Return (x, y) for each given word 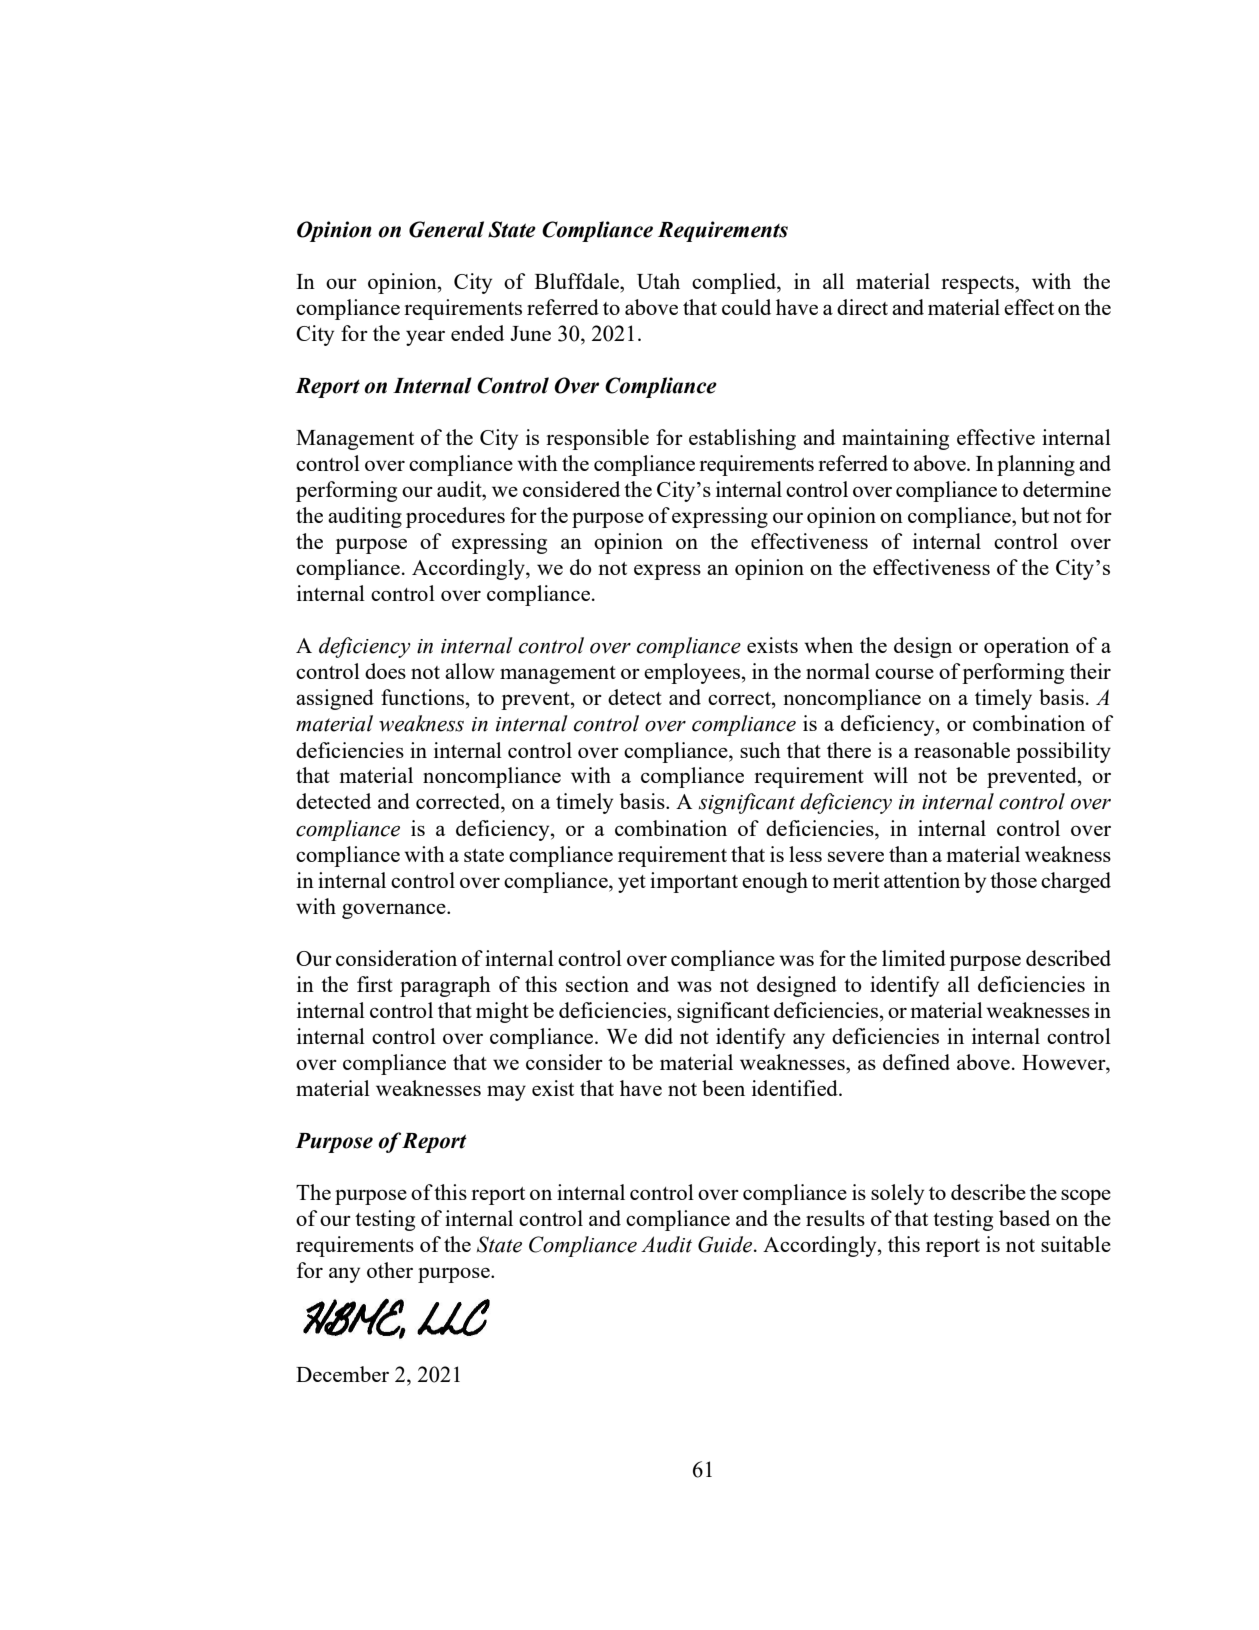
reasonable (962, 750)
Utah (658, 281)
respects (978, 285)
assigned (335, 699)
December (342, 1374)
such (760, 750)
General (446, 229)
